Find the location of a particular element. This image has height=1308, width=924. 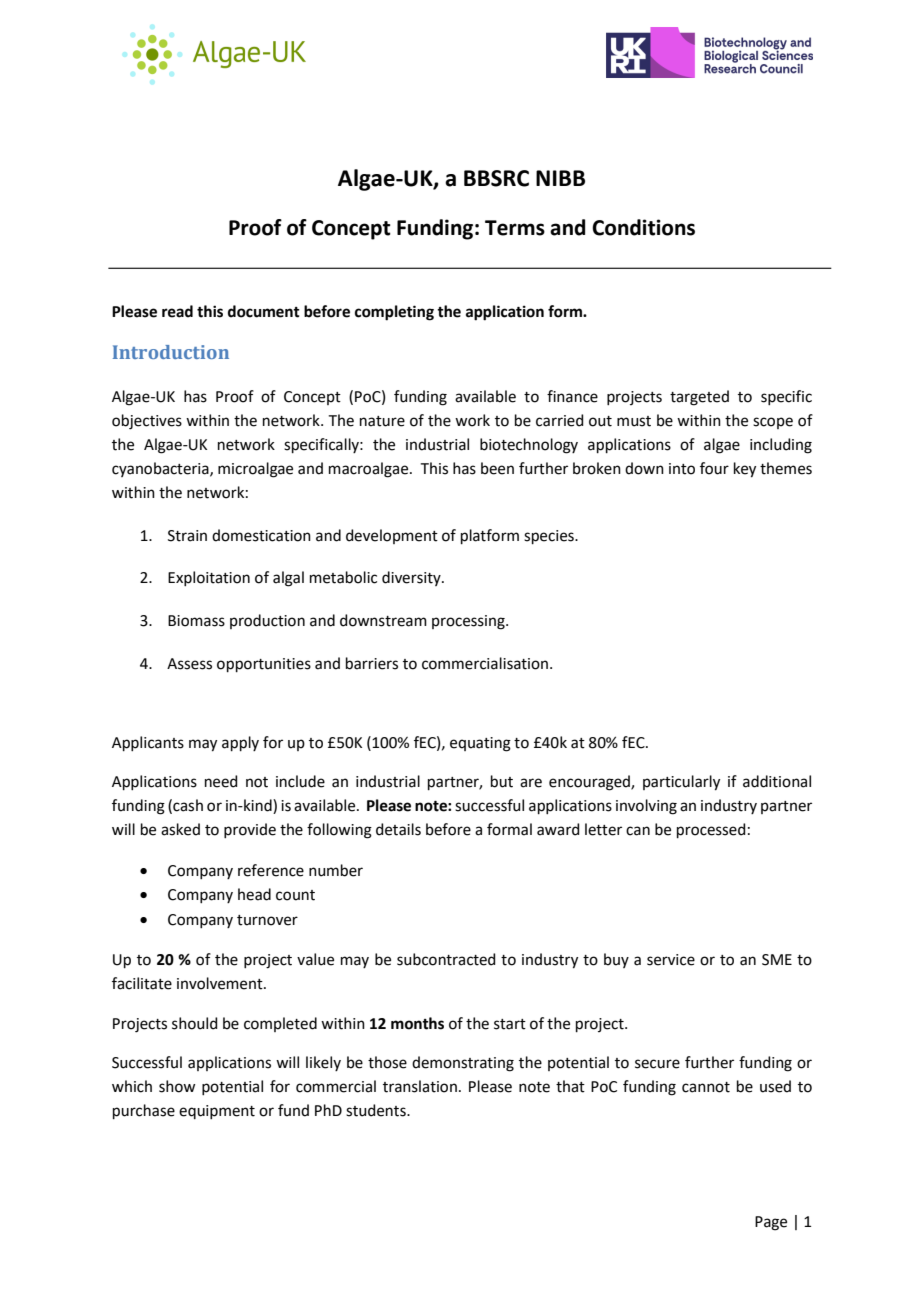

Conditions is located at coordinates (643, 227).
